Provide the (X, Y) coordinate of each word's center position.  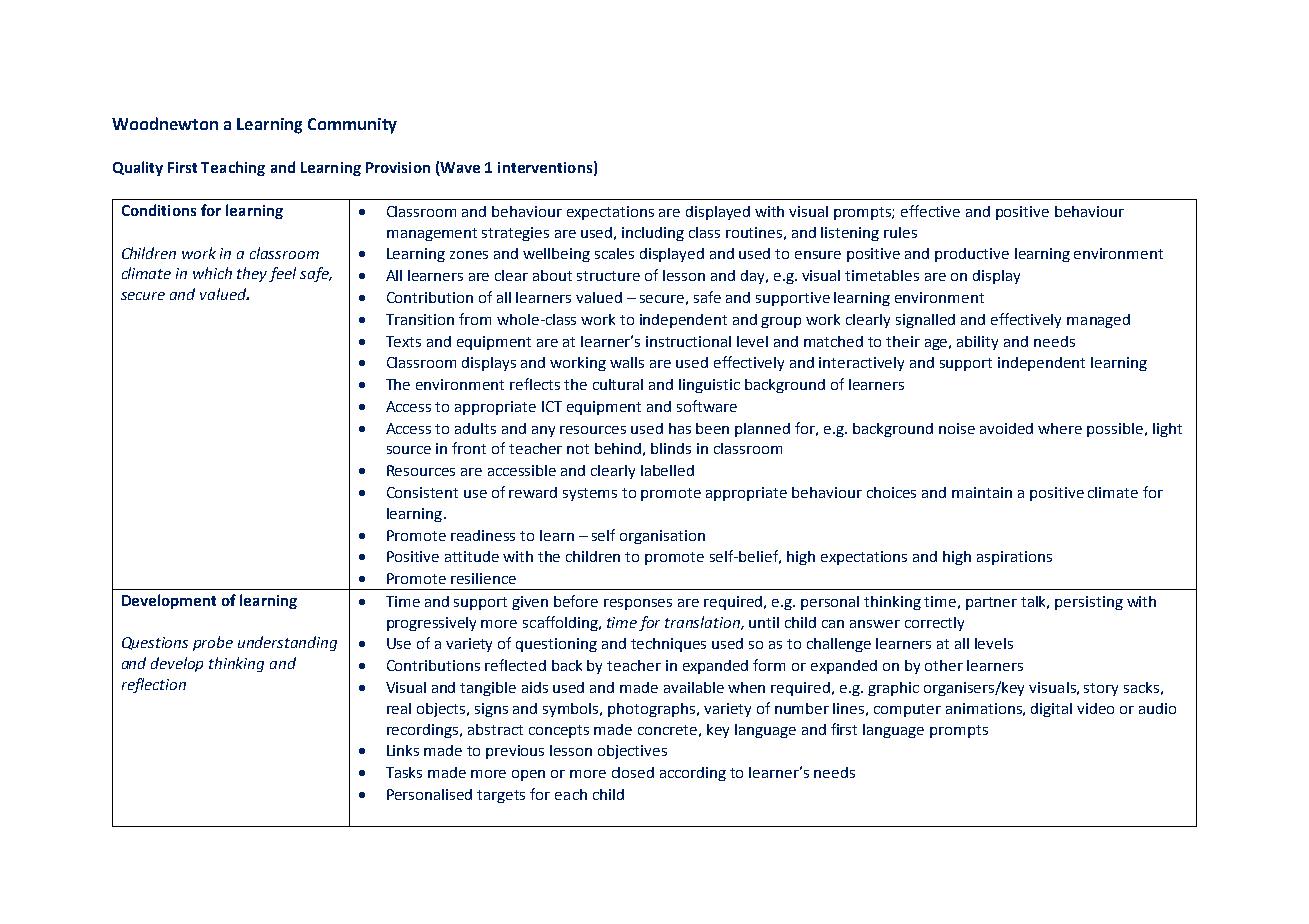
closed (633, 772)
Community (352, 126)
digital (1051, 710)
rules (900, 232)
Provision (398, 167)
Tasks (404, 772)
